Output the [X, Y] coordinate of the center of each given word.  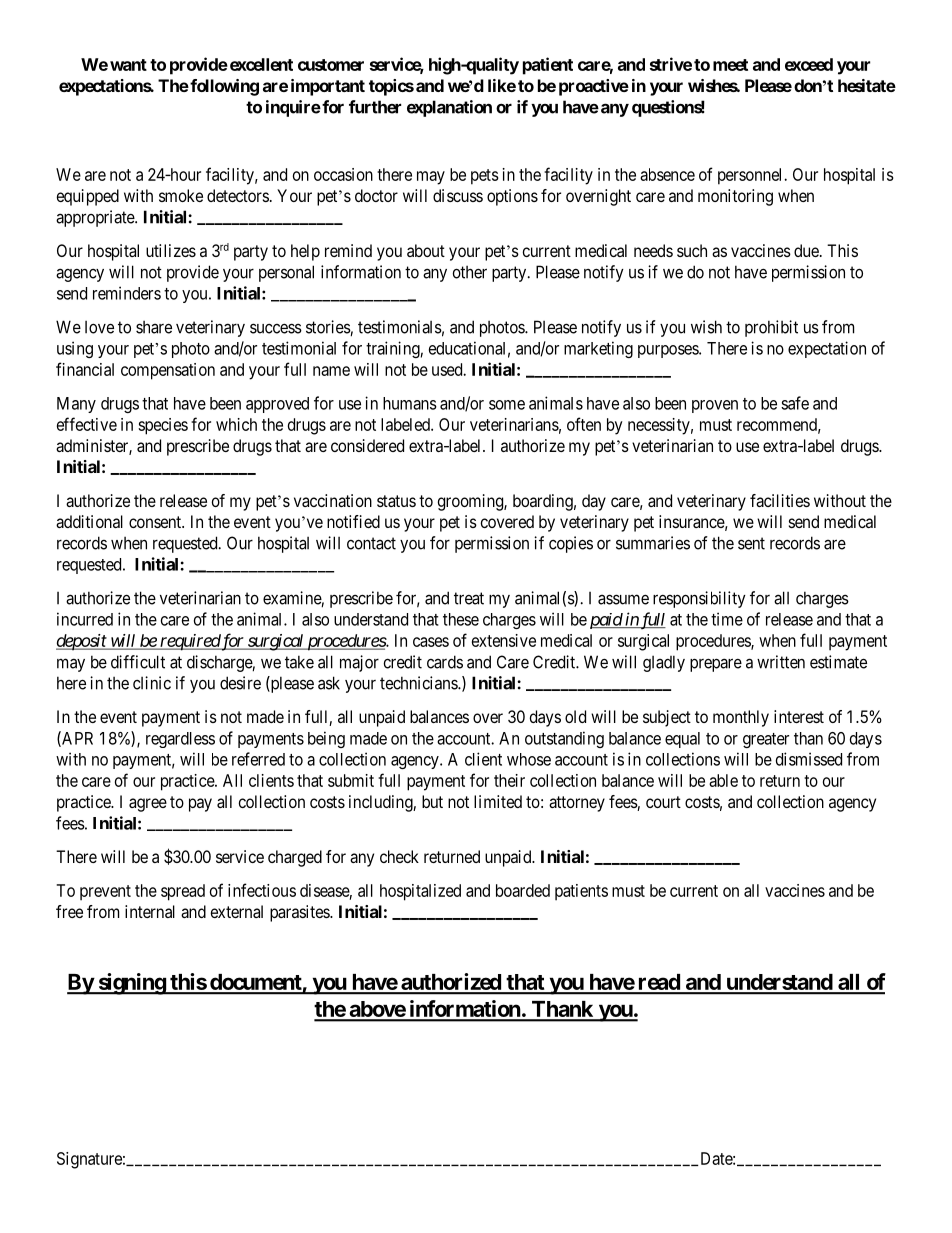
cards [445, 662]
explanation [449, 108]
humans [410, 403]
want [128, 65]
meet [730, 65]
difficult [138, 662]
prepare [716, 665]
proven [715, 406]
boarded [523, 890]
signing [131, 984]
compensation [168, 371]
